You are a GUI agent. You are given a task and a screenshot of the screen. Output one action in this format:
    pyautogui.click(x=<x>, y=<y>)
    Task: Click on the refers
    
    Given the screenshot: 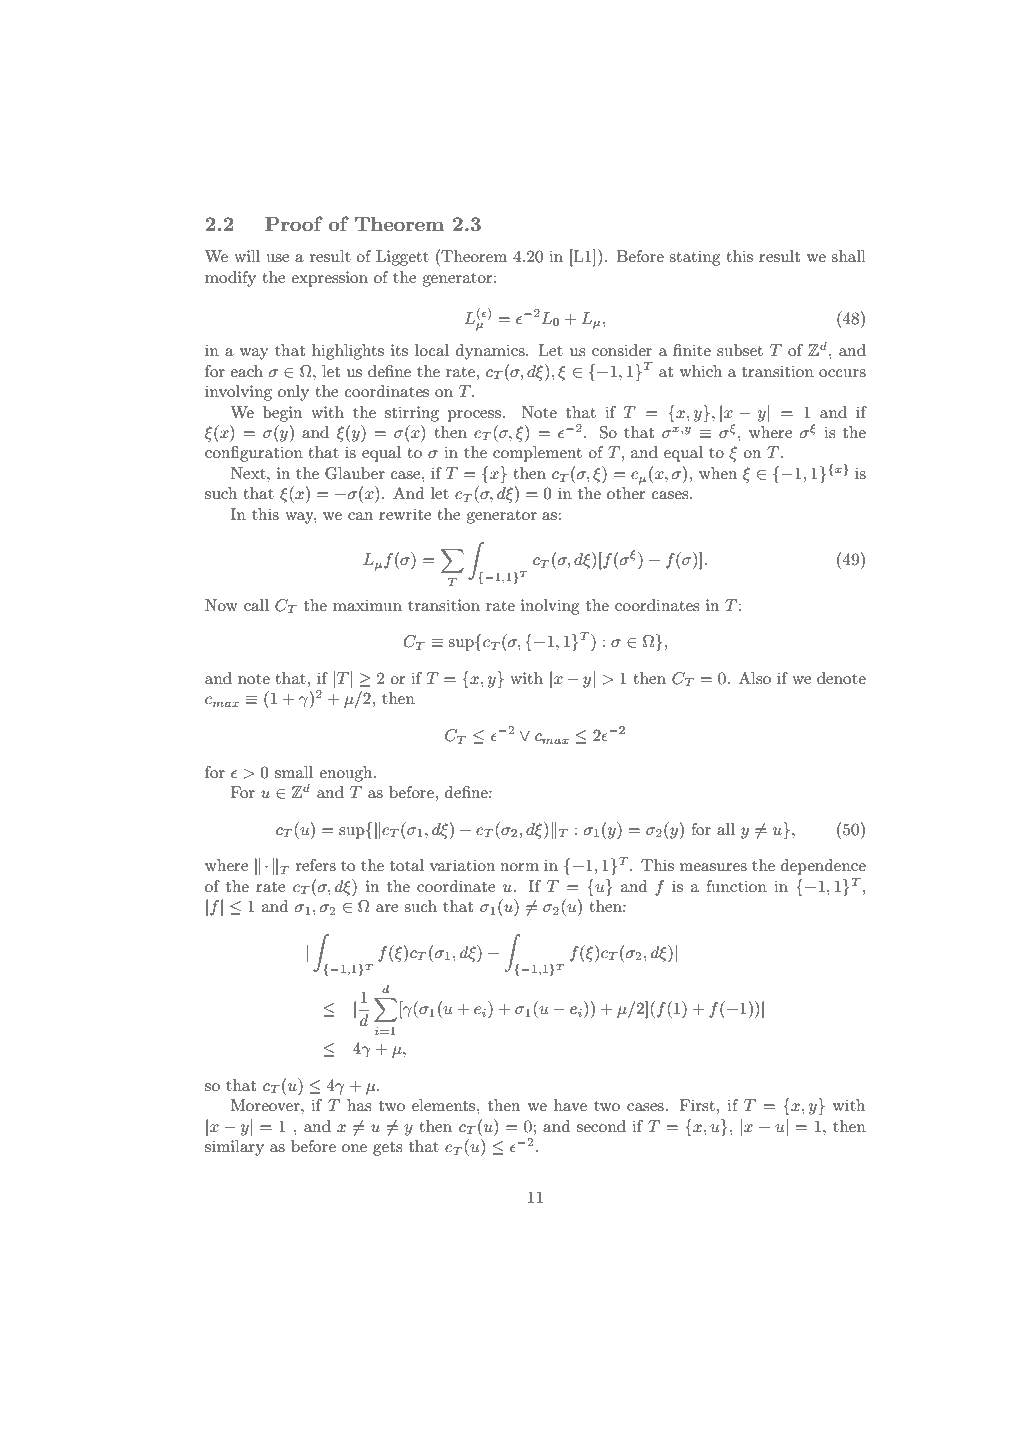 What is the action you would take?
    pyautogui.click(x=316, y=865)
